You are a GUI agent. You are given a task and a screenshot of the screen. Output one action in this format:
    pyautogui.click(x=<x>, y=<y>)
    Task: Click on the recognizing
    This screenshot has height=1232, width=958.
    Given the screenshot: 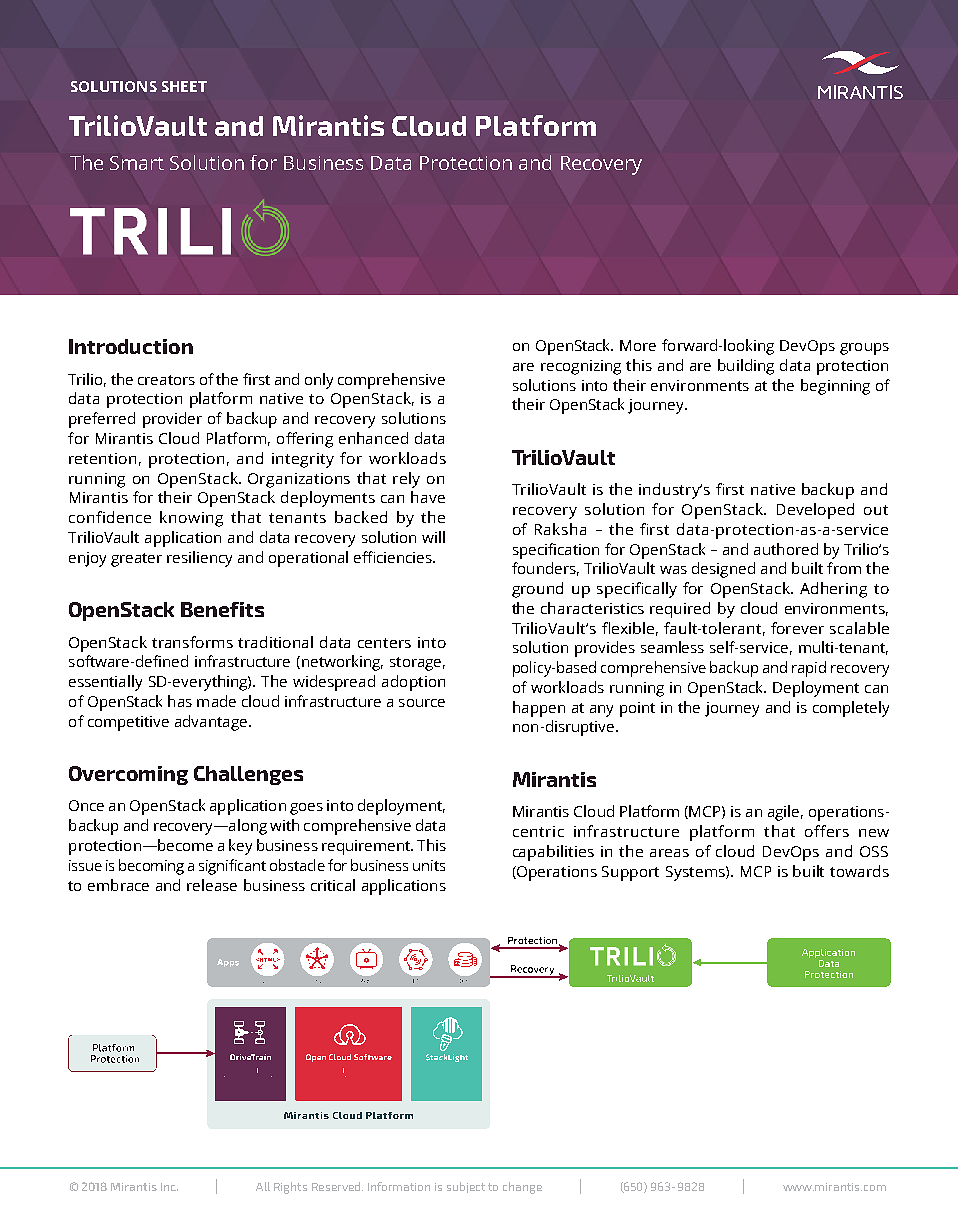 What is the action you would take?
    pyautogui.click(x=581, y=367)
